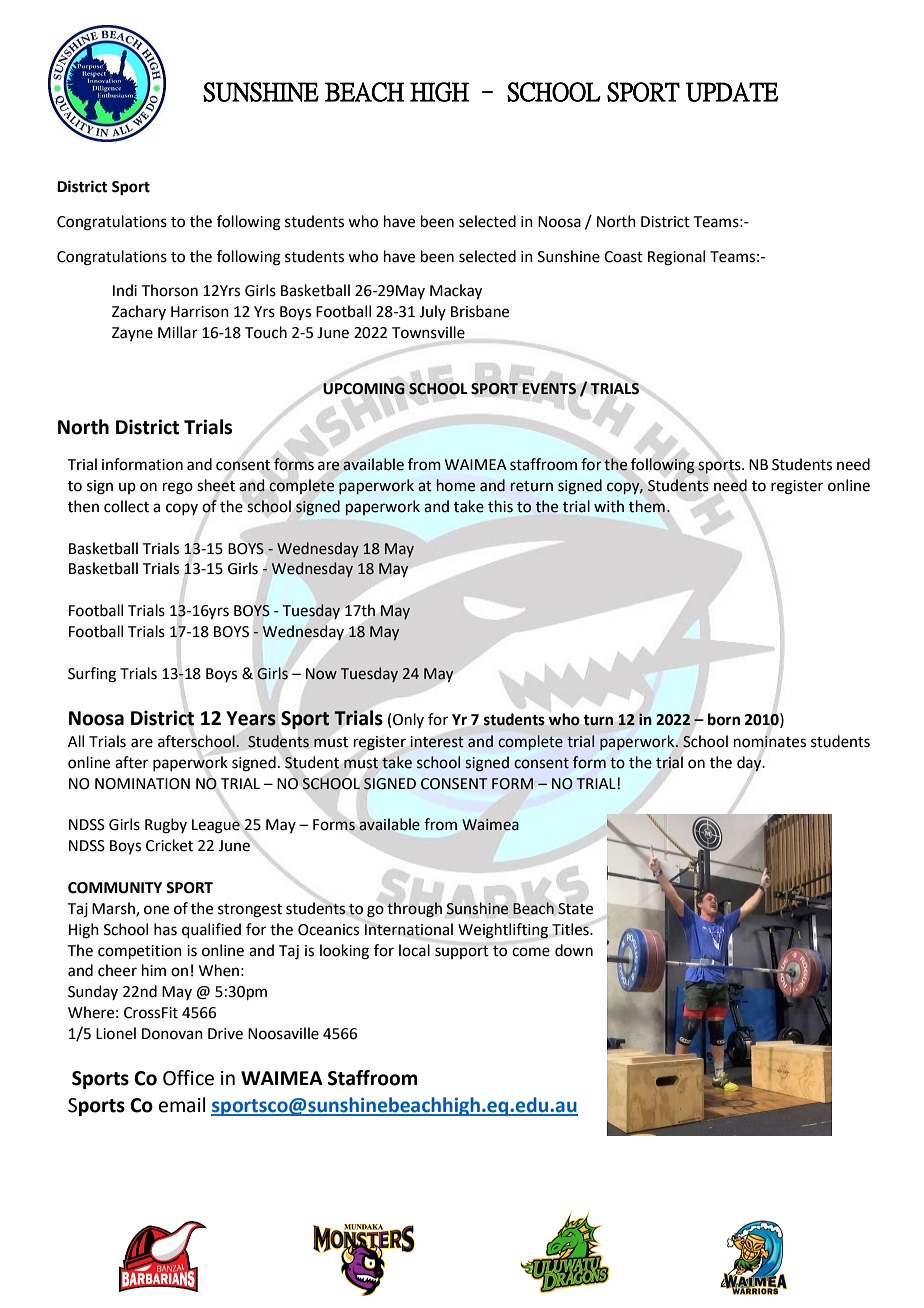  I want to click on this, so click(500, 506).
